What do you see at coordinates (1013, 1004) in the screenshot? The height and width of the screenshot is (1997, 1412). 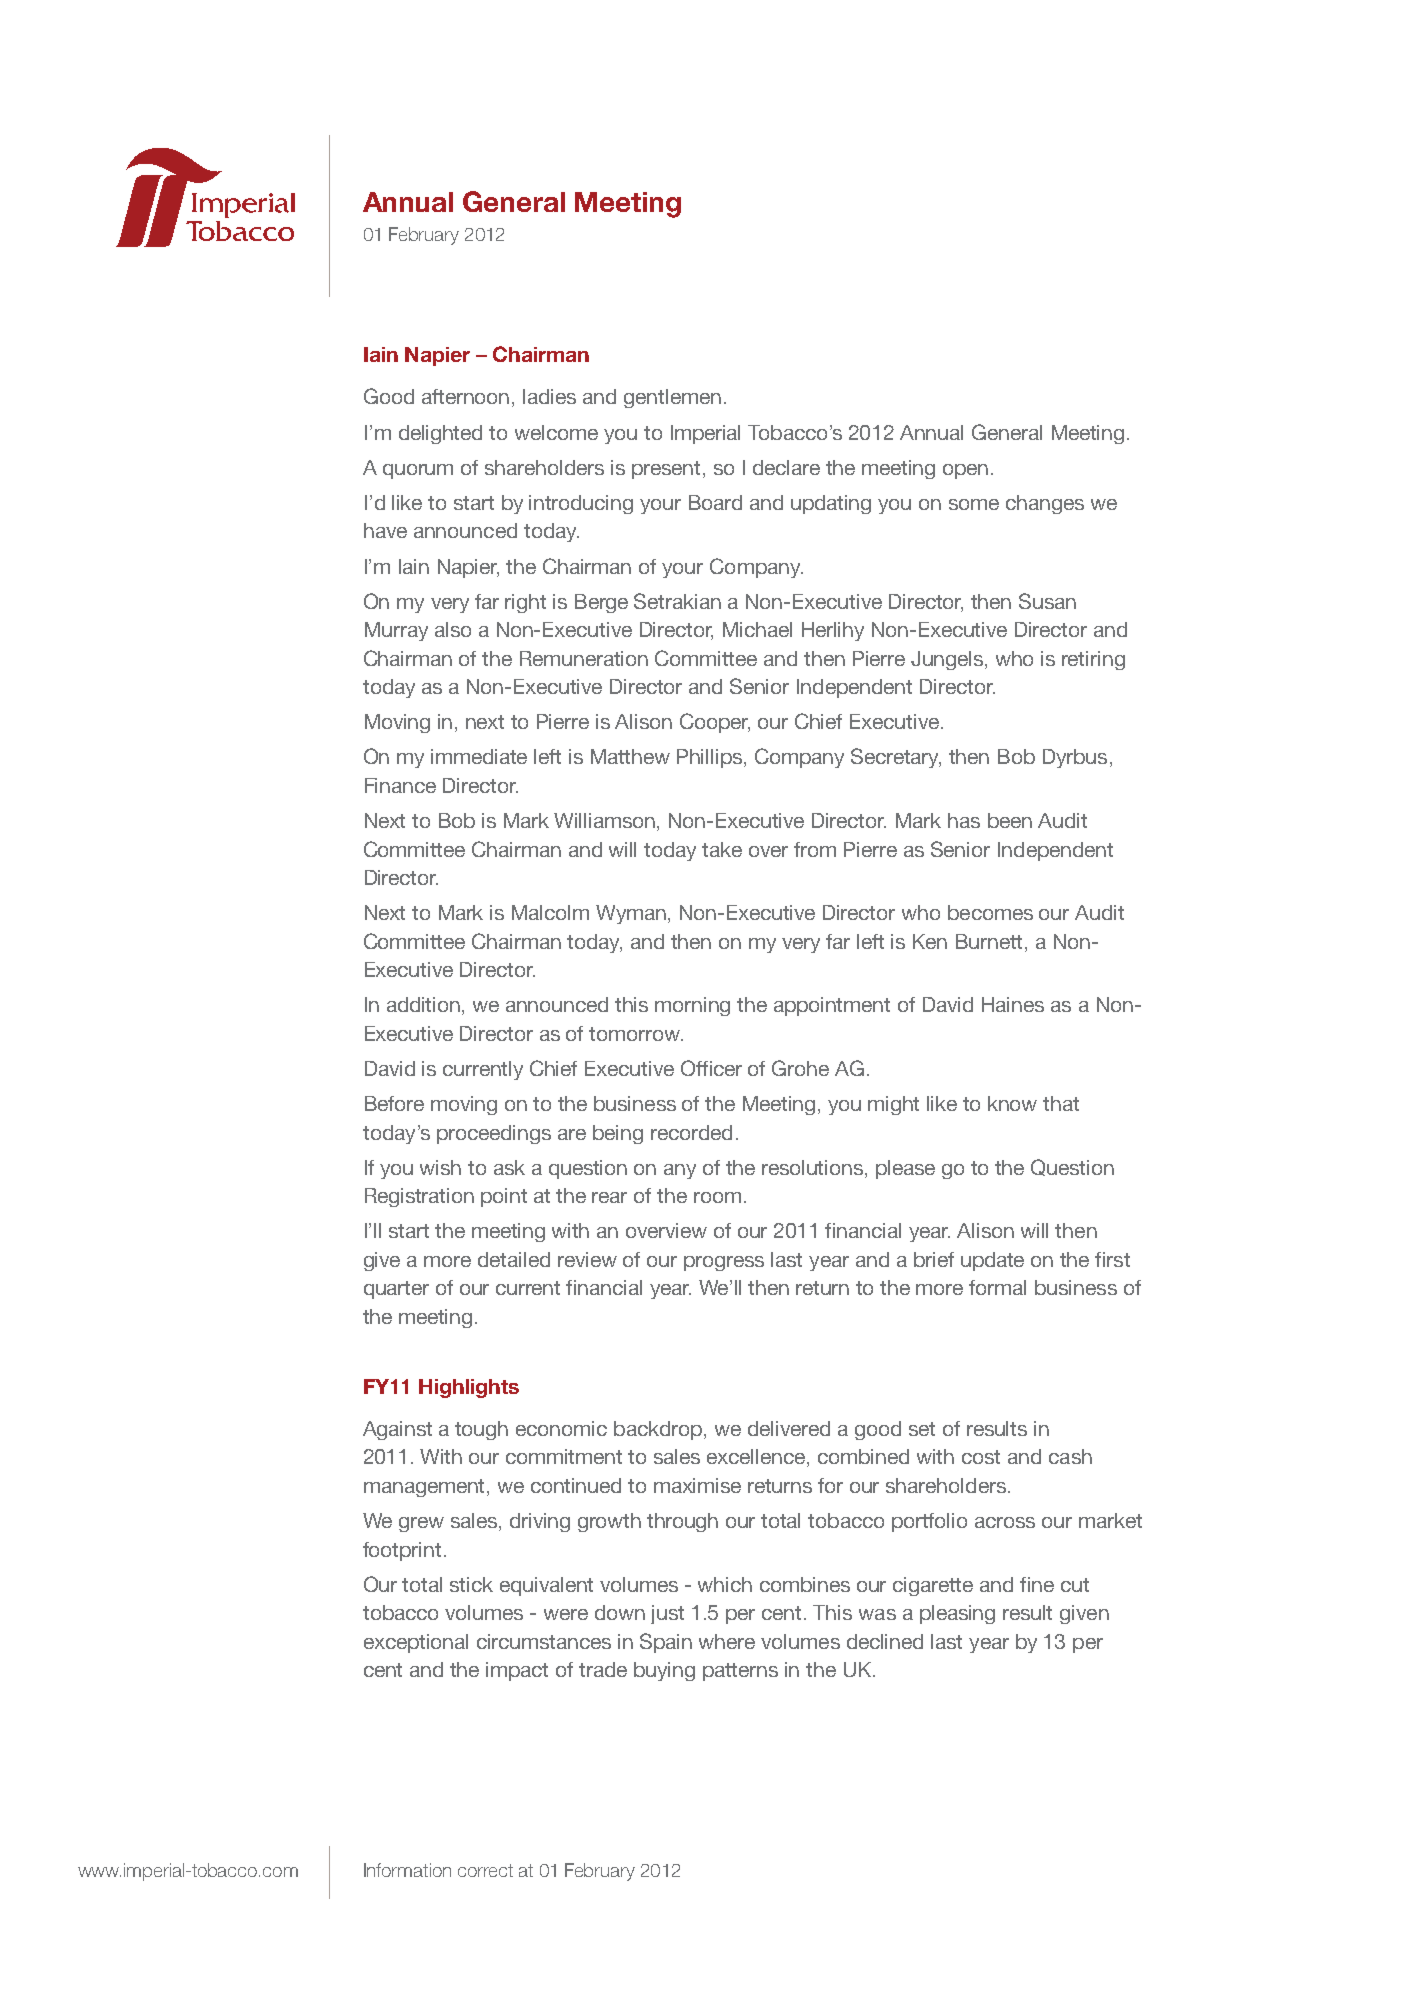 I see `Haines` at bounding box center [1013, 1004].
